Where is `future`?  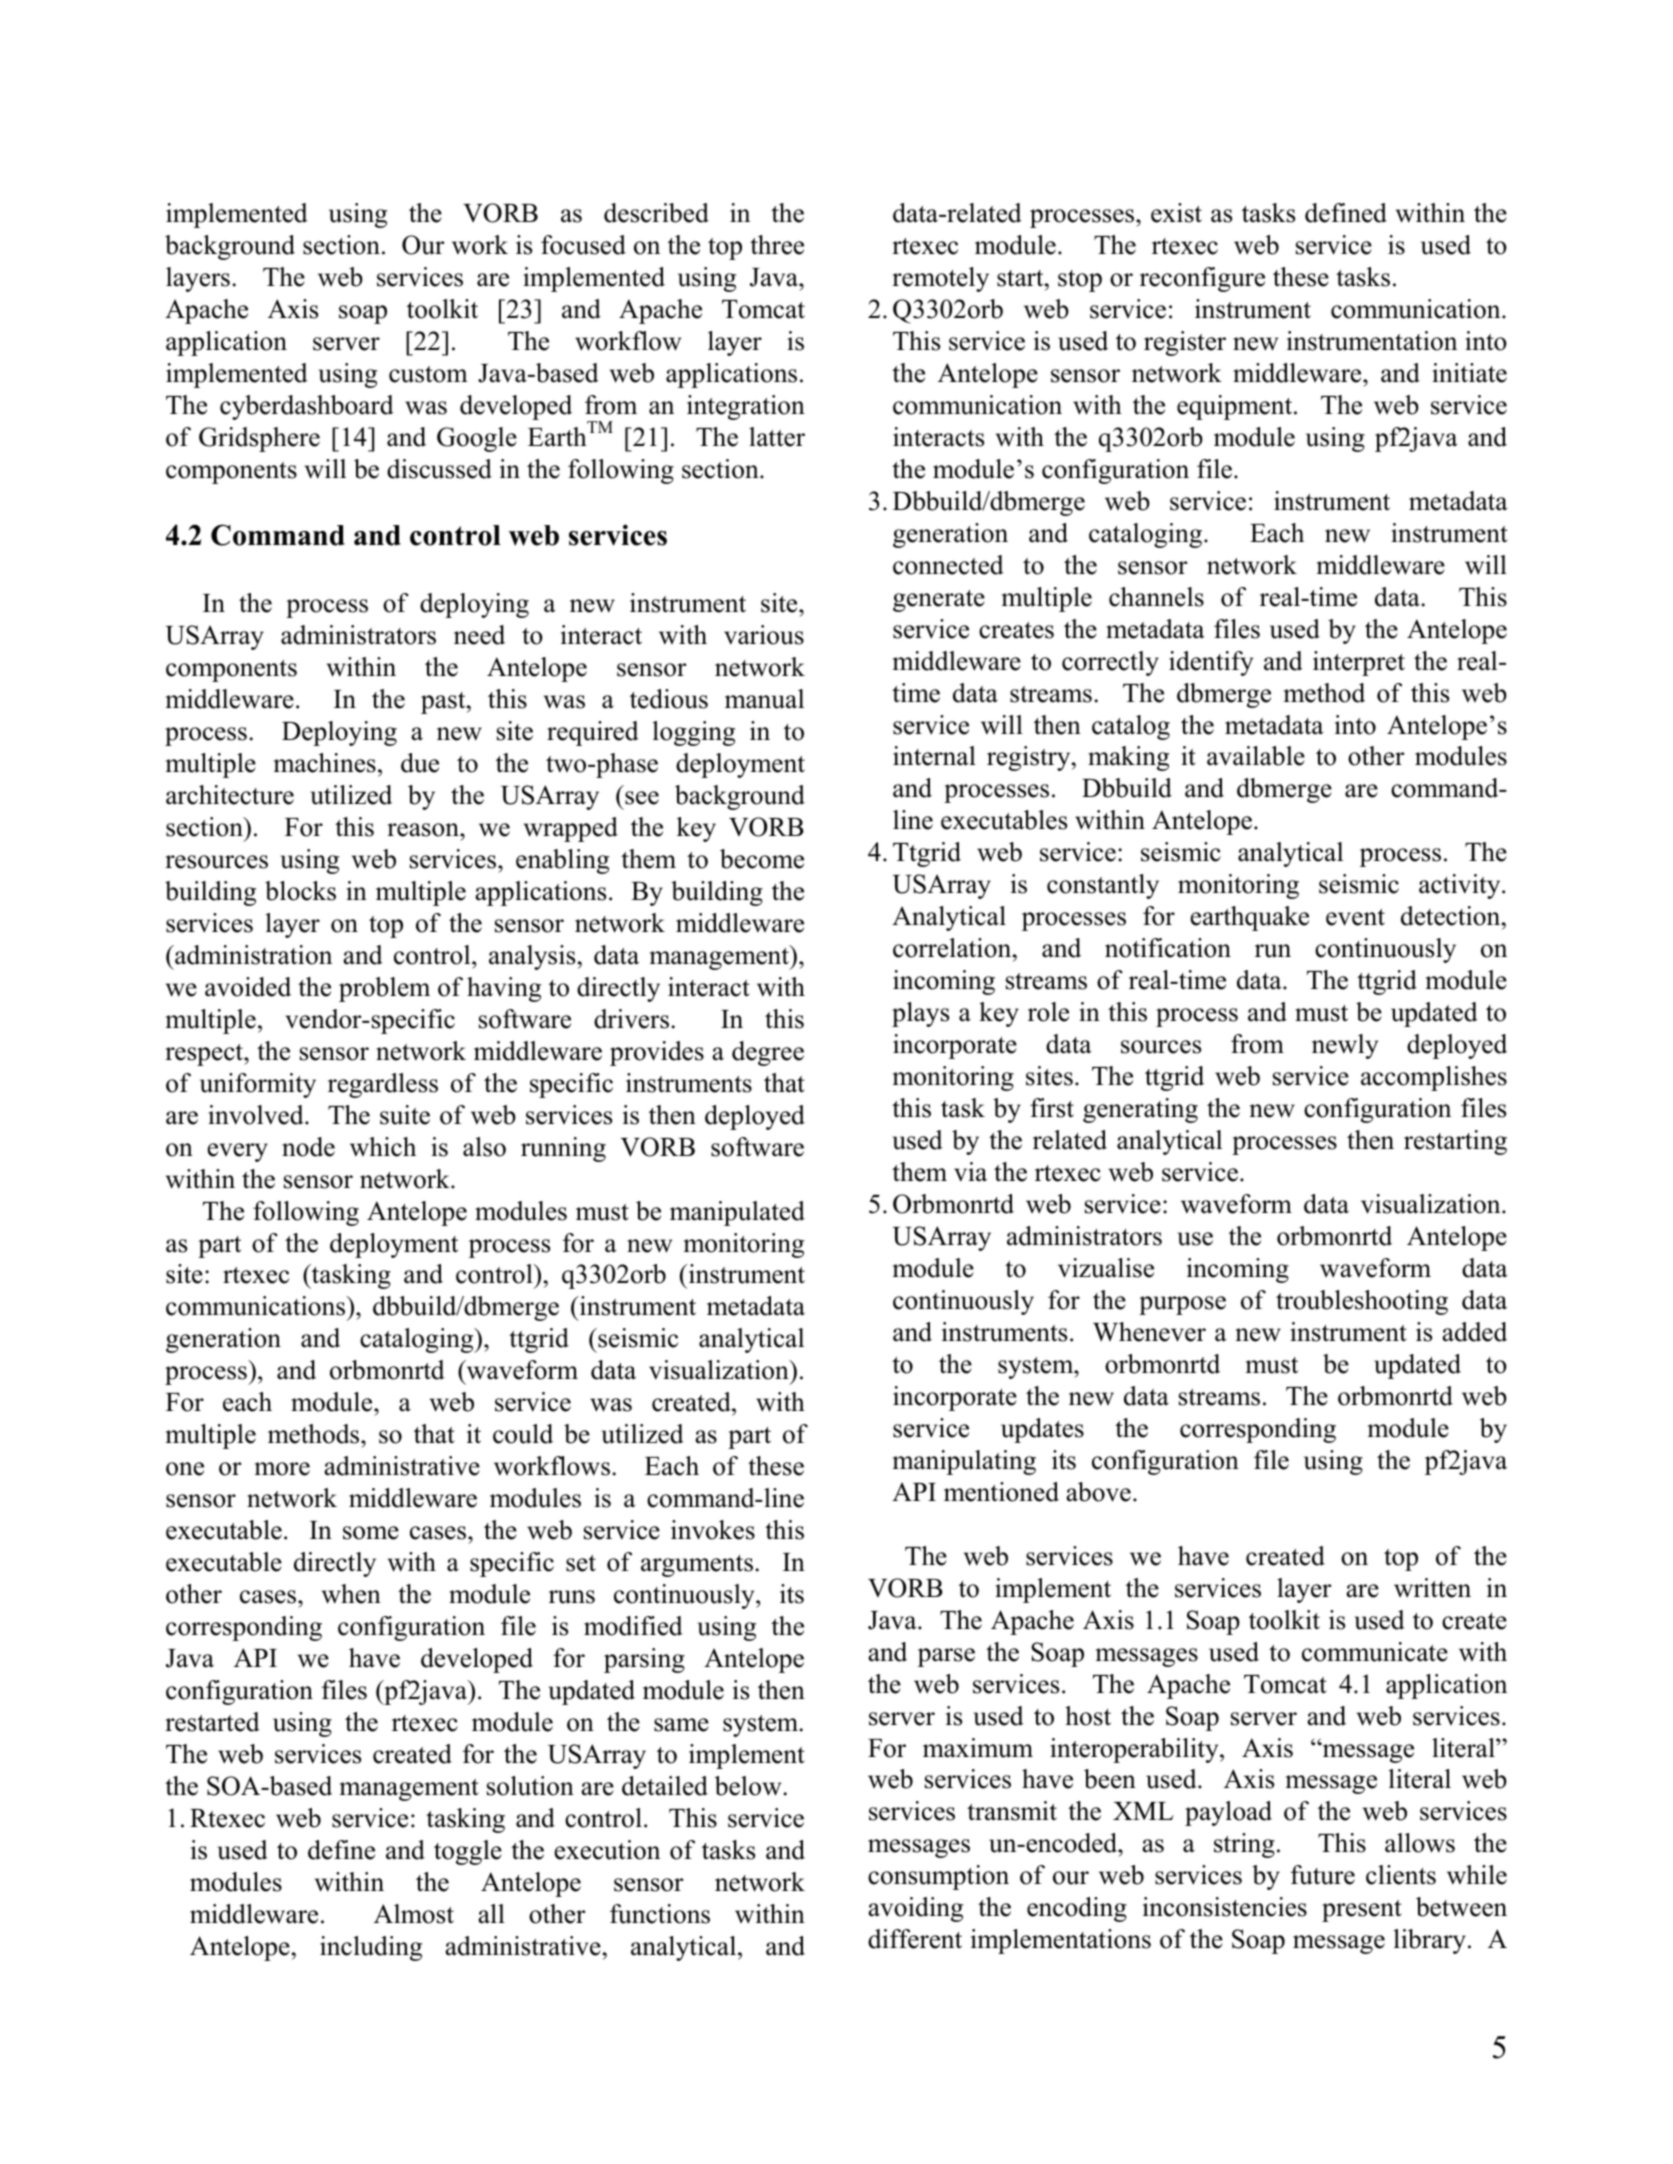
future is located at coordinates (1323, 1875).
